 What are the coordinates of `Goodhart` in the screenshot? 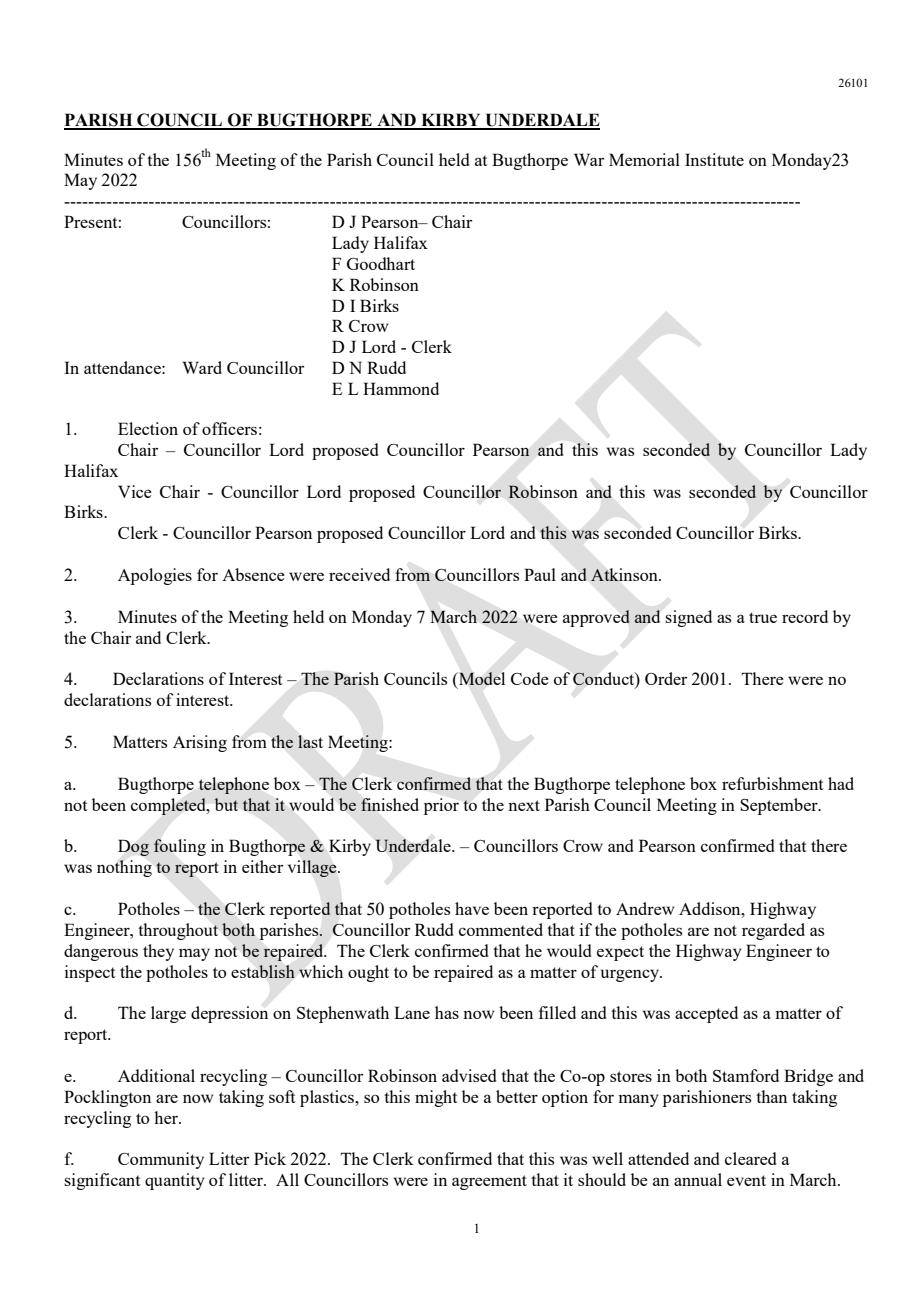 It's located at (381, 263).
